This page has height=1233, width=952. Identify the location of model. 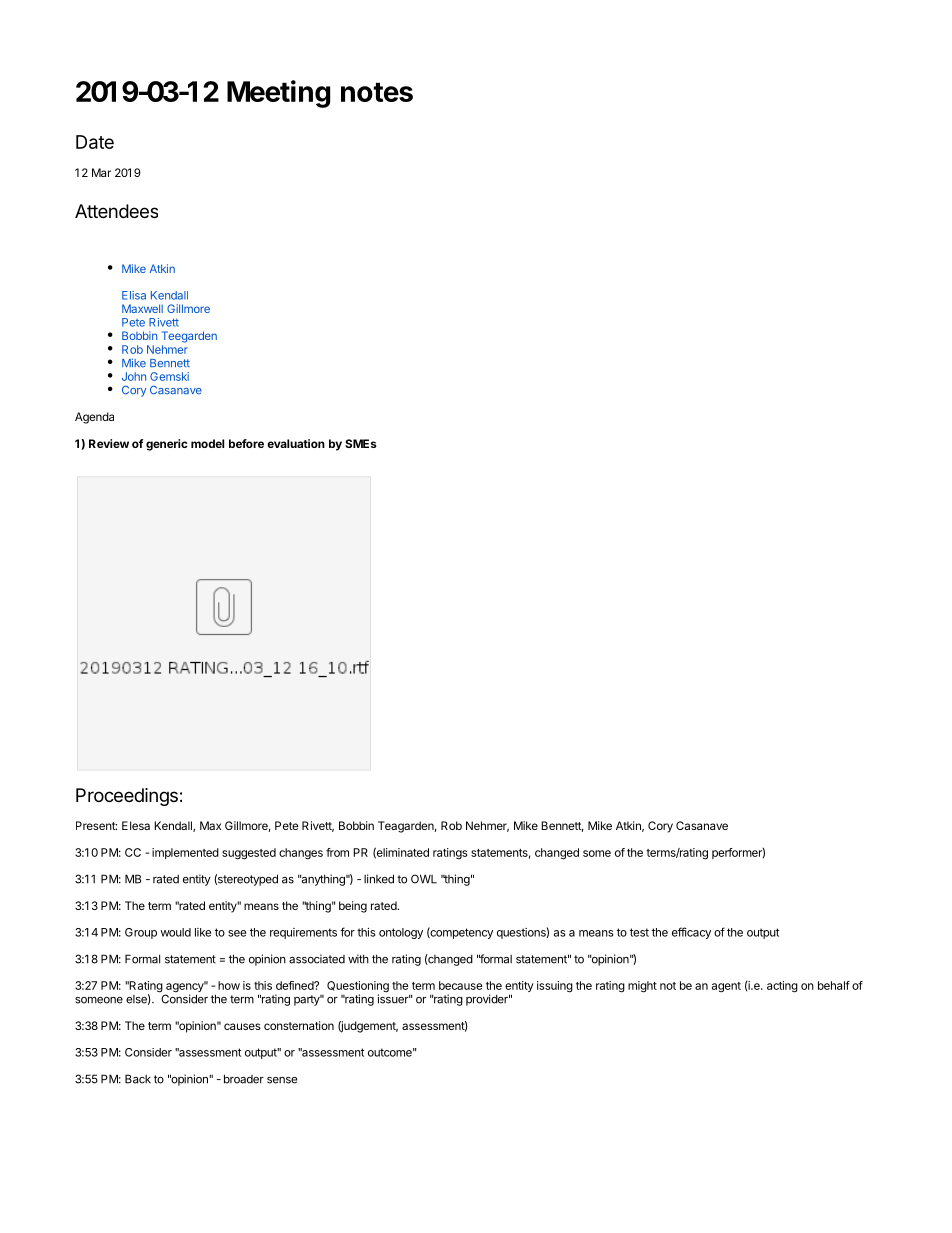
(207, 443).
